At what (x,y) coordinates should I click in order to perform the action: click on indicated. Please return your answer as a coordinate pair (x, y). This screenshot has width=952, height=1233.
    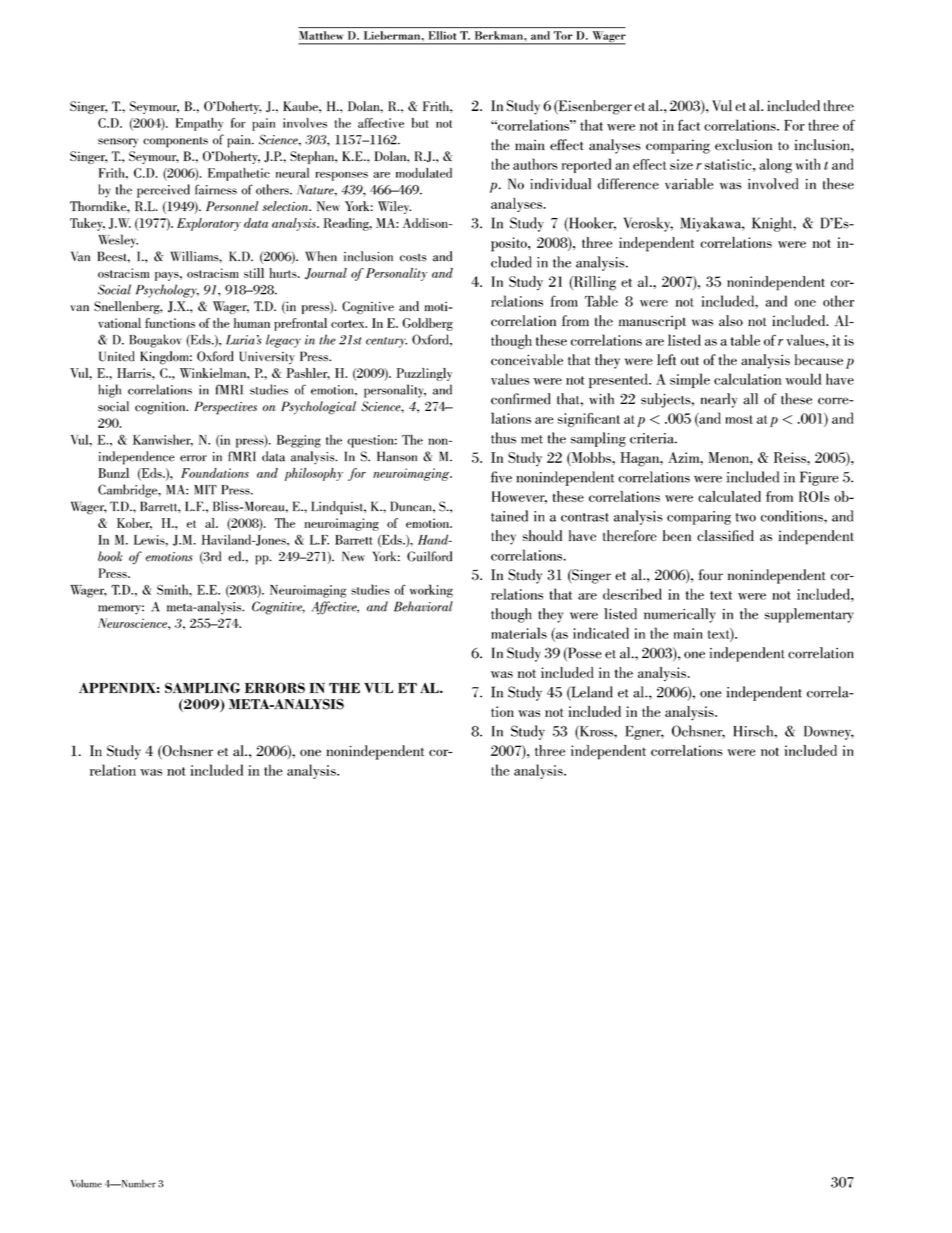
    Looking at the image, I should click on (601, 633).
